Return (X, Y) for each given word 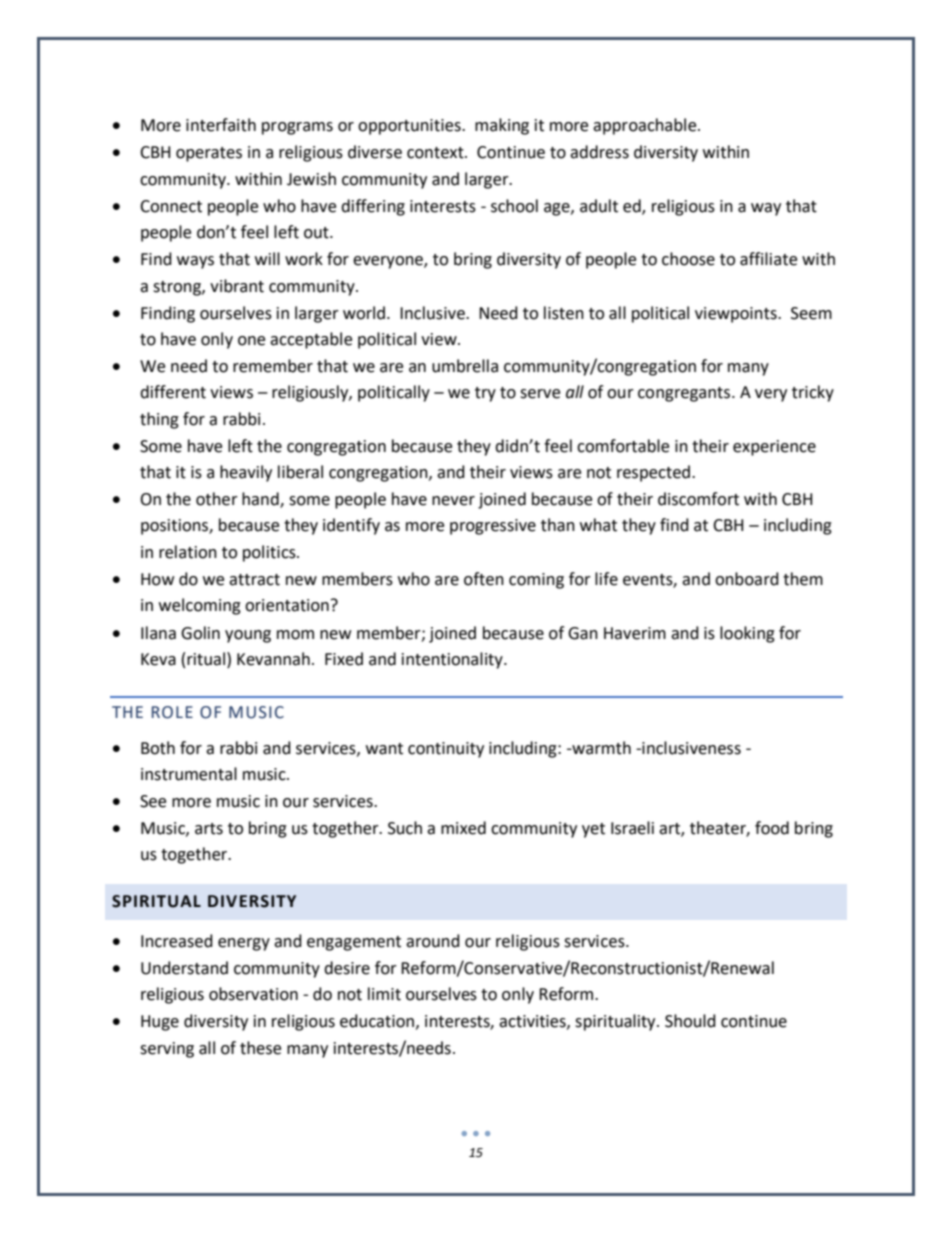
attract (254, 580)
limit (384, 994)
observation (253, 994)
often (484, 579)
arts (209, 829)
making (502, 126)
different (173, 392)
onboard (747, 579)
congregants (685, 394)
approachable (646, 126)
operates (209, 154)
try (485, 394)
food (772, 828)
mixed (463, 828)
